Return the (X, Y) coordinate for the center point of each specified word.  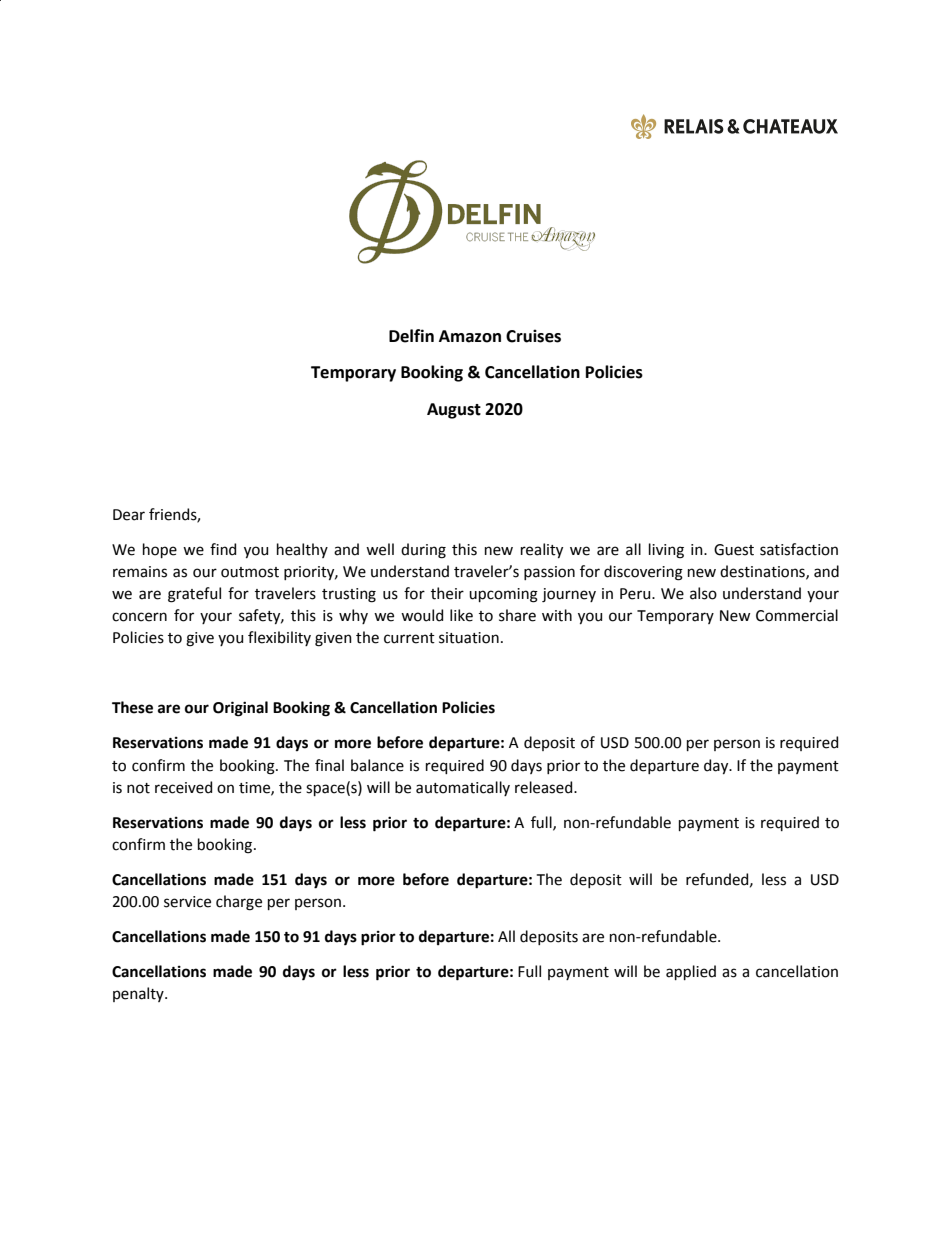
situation (469, 638)
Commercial (797, 615)
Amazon (470, 336)
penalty (139, 994)
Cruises (533, 336)
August (454, 411)
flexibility (279, 638)
